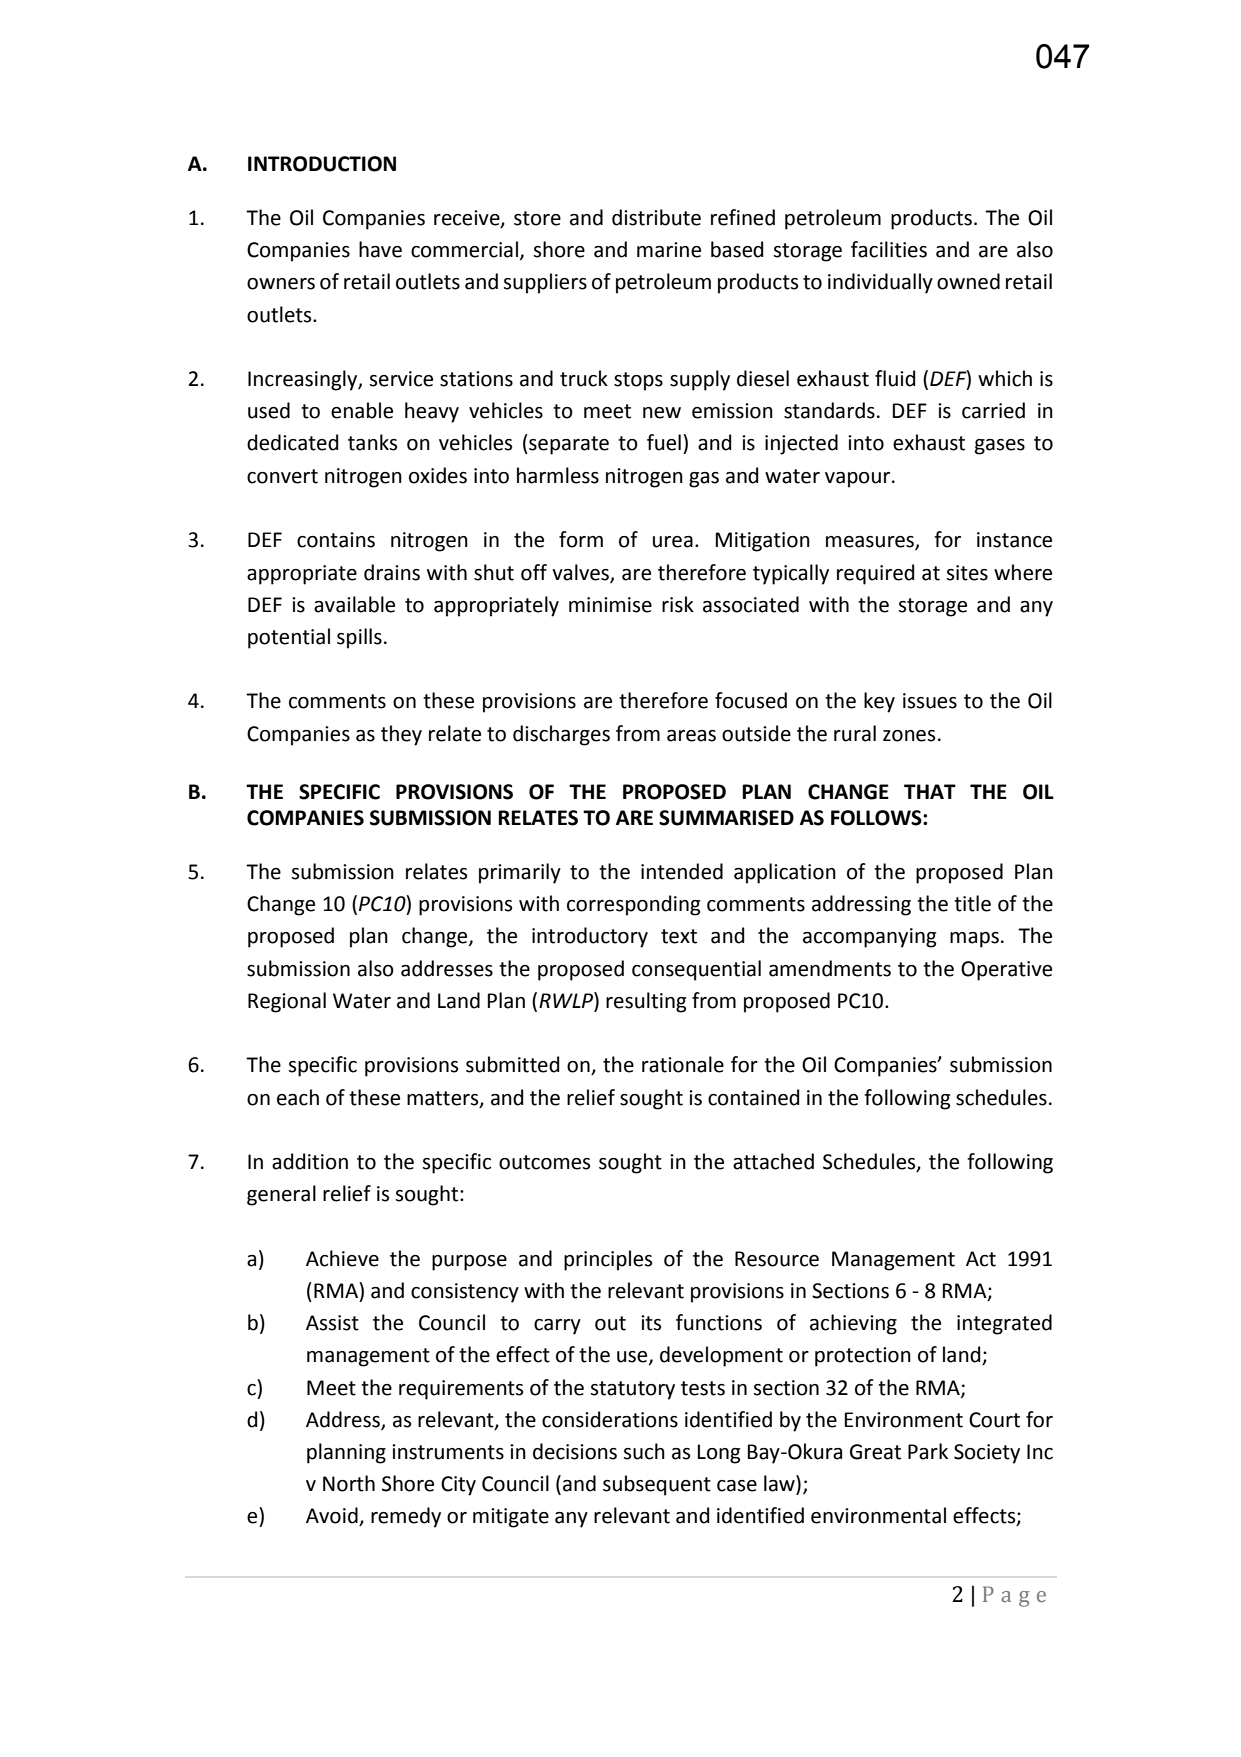  Describe the element at coordinates (349, 1483) in the screenshot. I see `North` at that location.
